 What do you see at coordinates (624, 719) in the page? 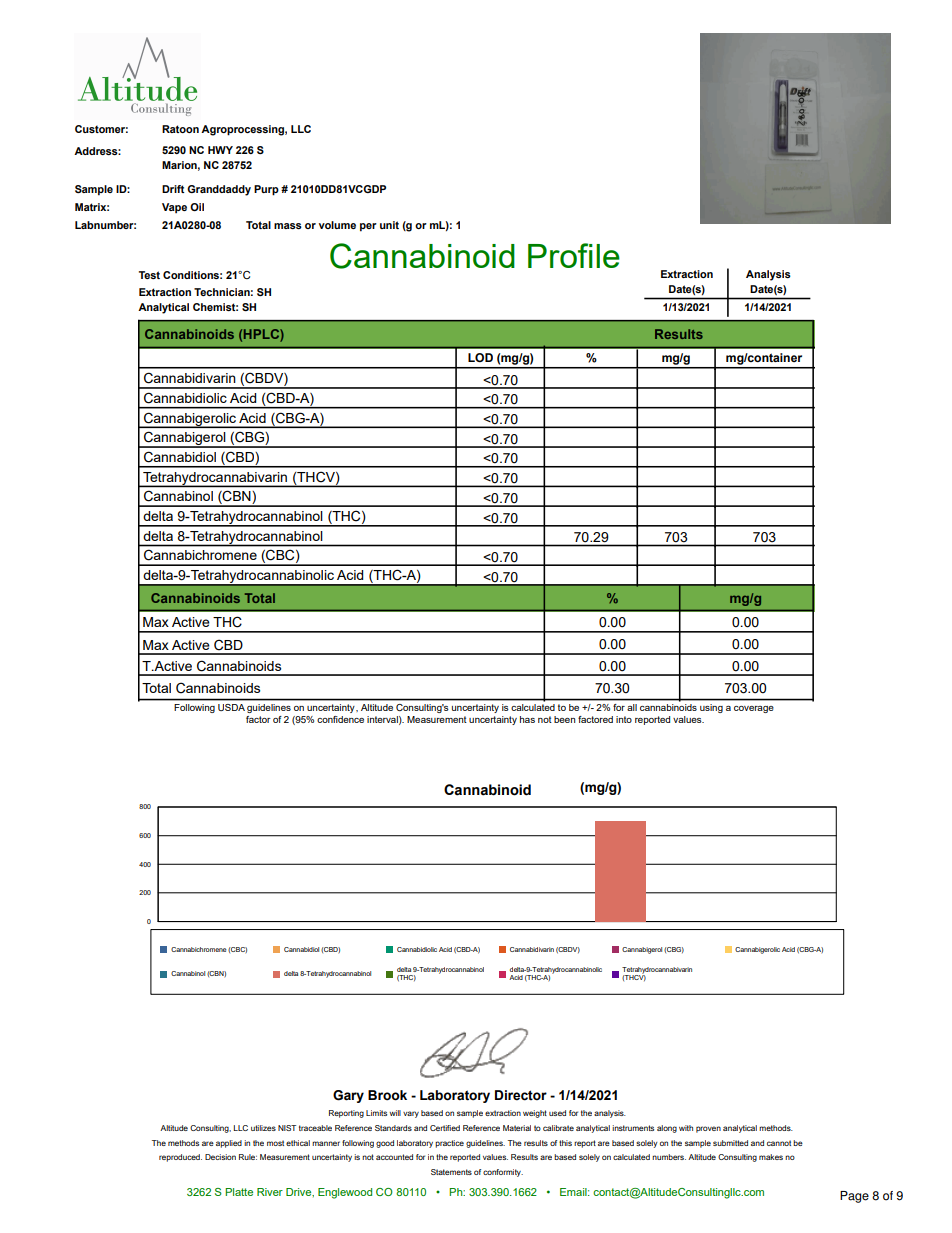
I see `into` at bounding box center [624, 719].
